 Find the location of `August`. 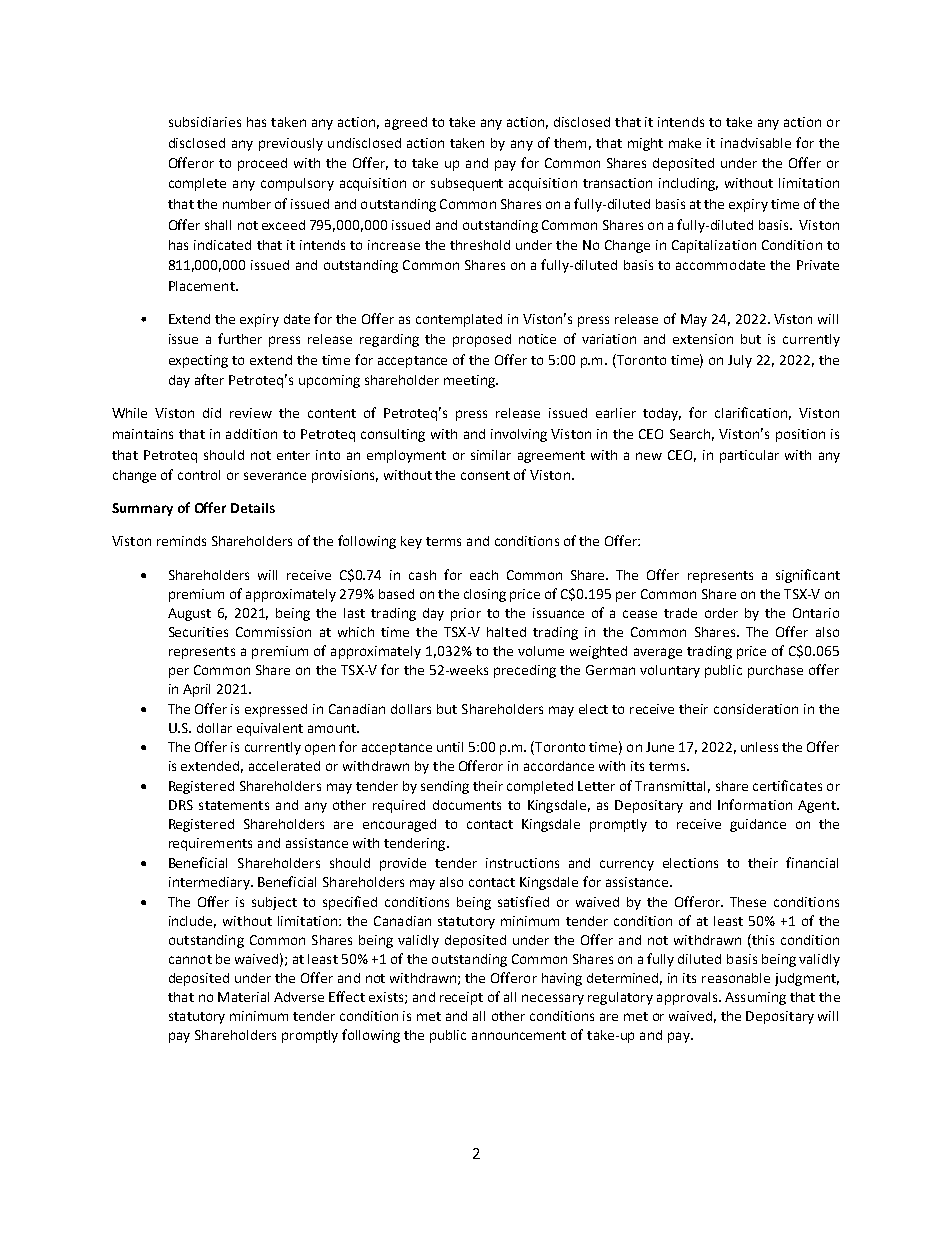

August is located at coordinates (189, 614).
